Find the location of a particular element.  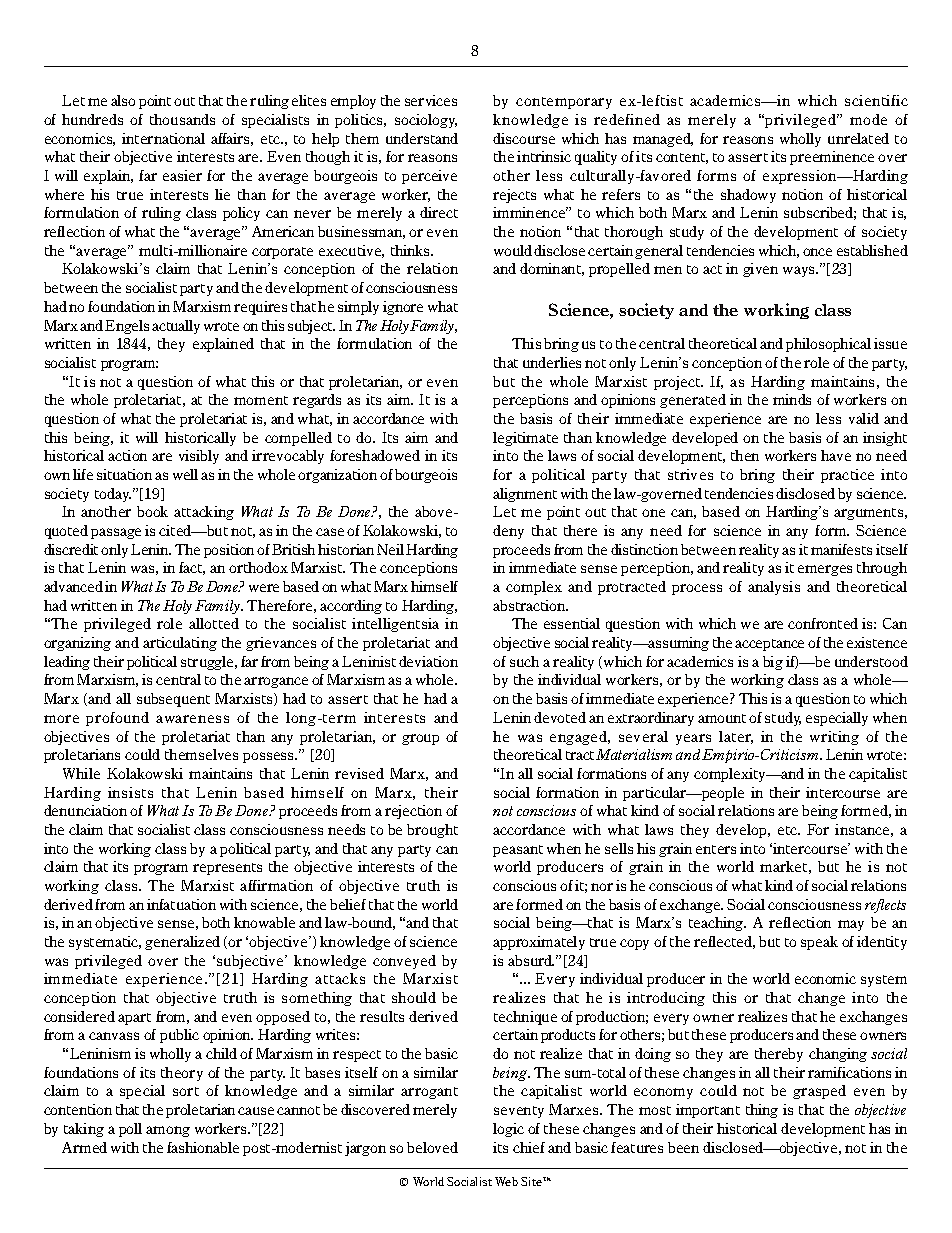

among is located at coordinates (168, 1131).
